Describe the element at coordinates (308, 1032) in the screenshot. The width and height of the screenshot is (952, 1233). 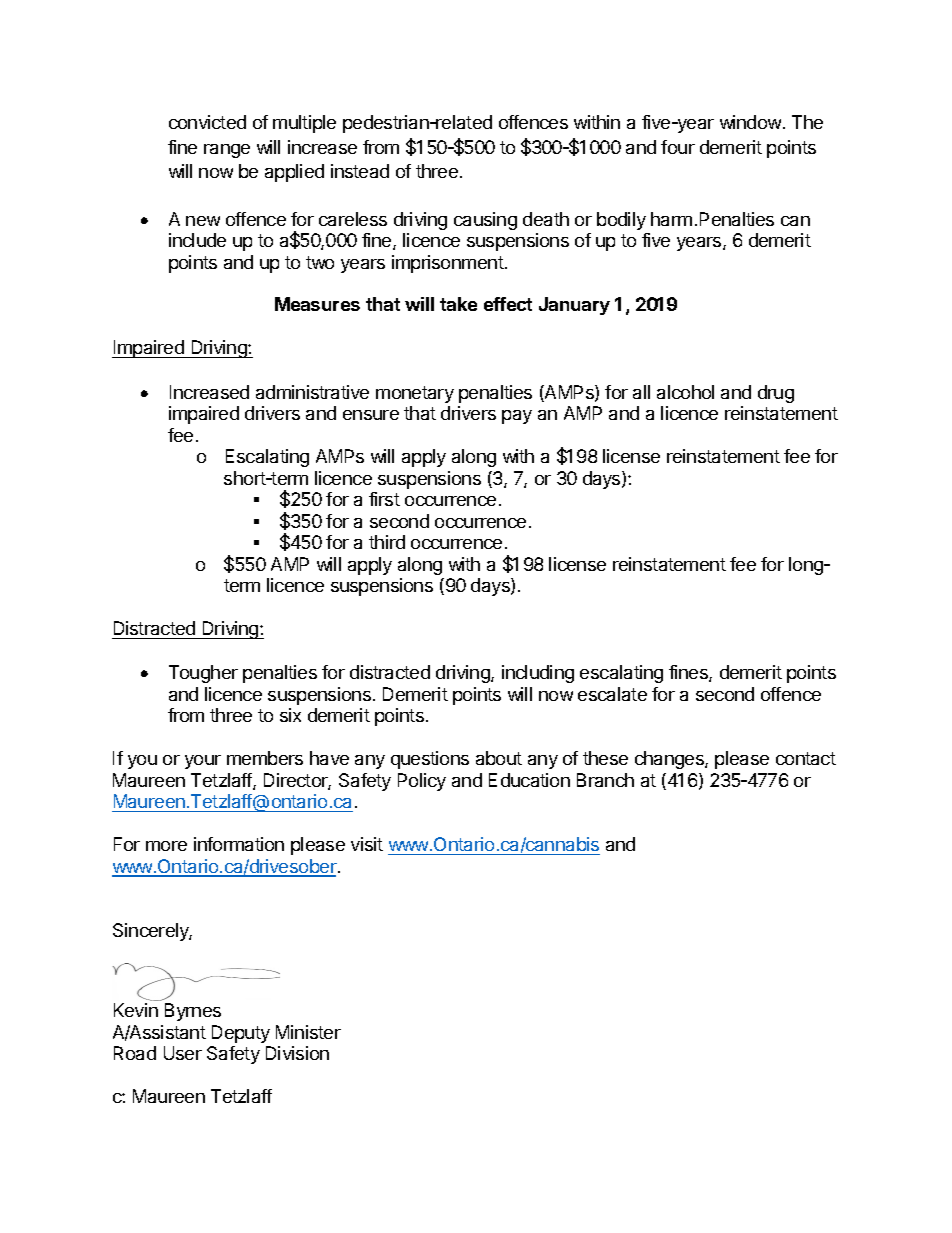
I see `Minister` at that location.
